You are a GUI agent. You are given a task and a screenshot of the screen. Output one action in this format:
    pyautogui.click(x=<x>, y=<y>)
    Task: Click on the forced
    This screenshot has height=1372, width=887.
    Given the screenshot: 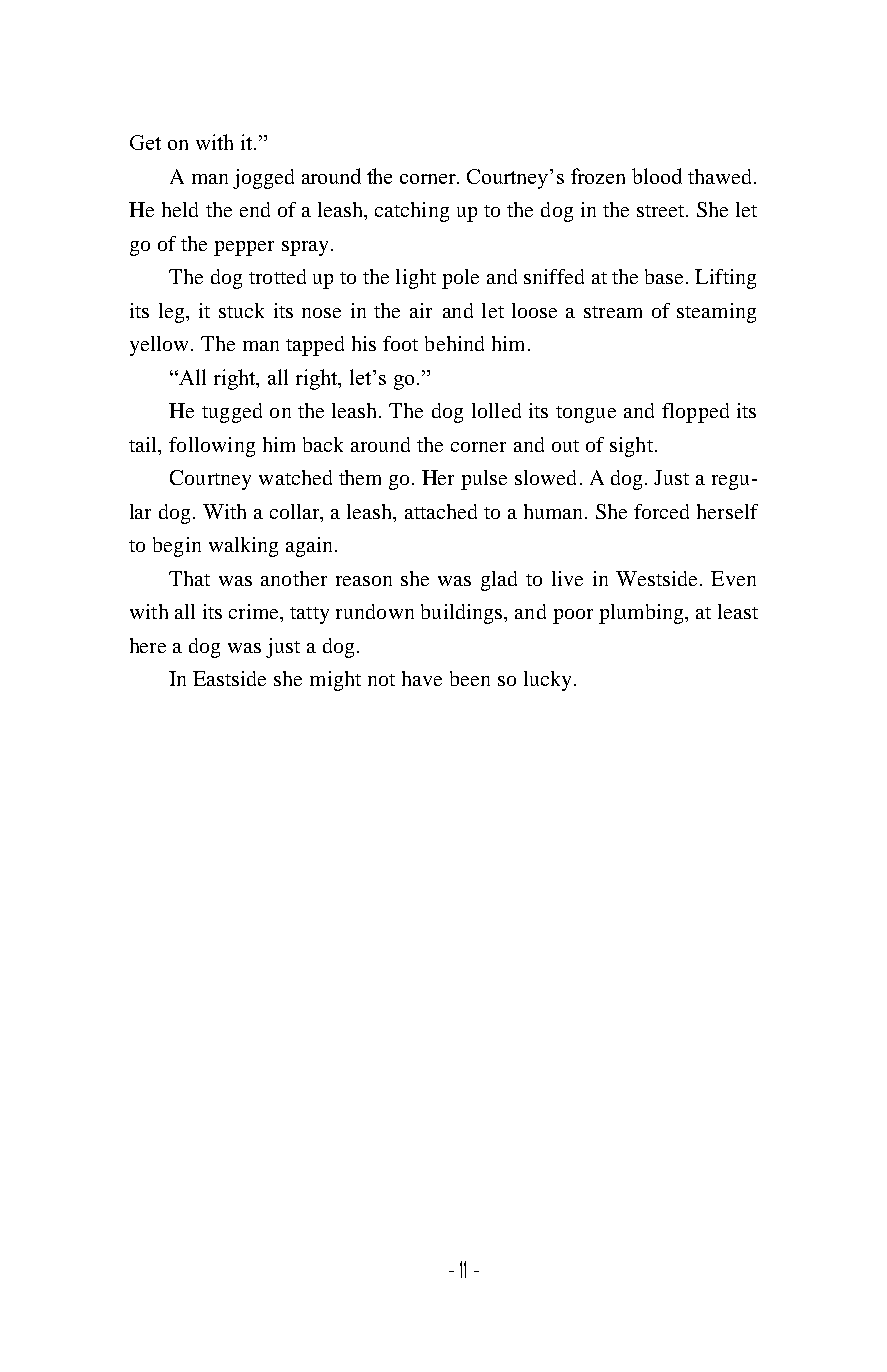 What is the action you would take?
    pyautogui.click(x=661, y=511)
